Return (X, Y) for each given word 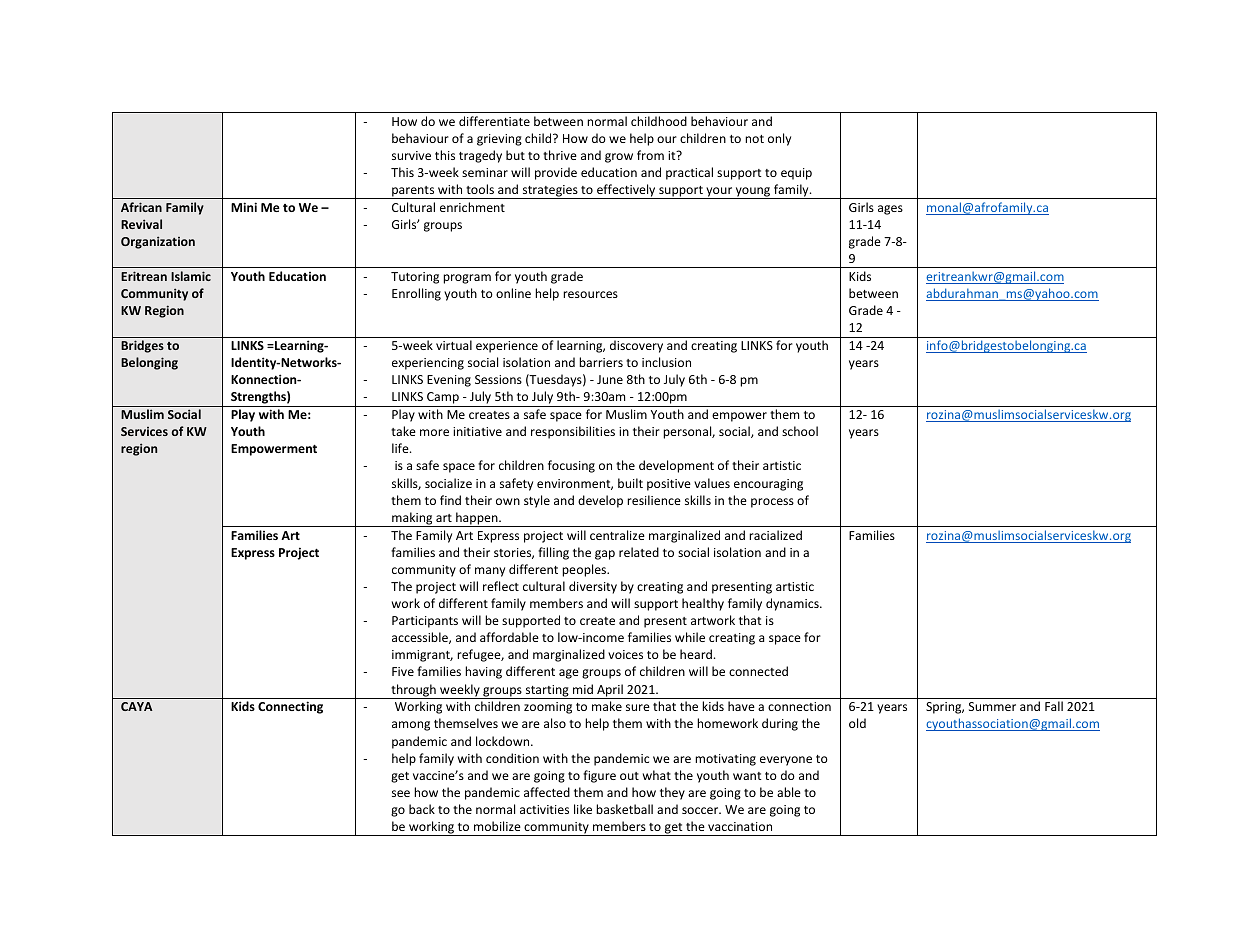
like (583, 809)
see (401, 793)
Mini (244, 207)
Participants (425, 622)
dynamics (793, 604)
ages (890, 210)
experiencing (428, 364)
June (610, 379)
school (800, 431)
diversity (593, 587)
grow (619, 158)
